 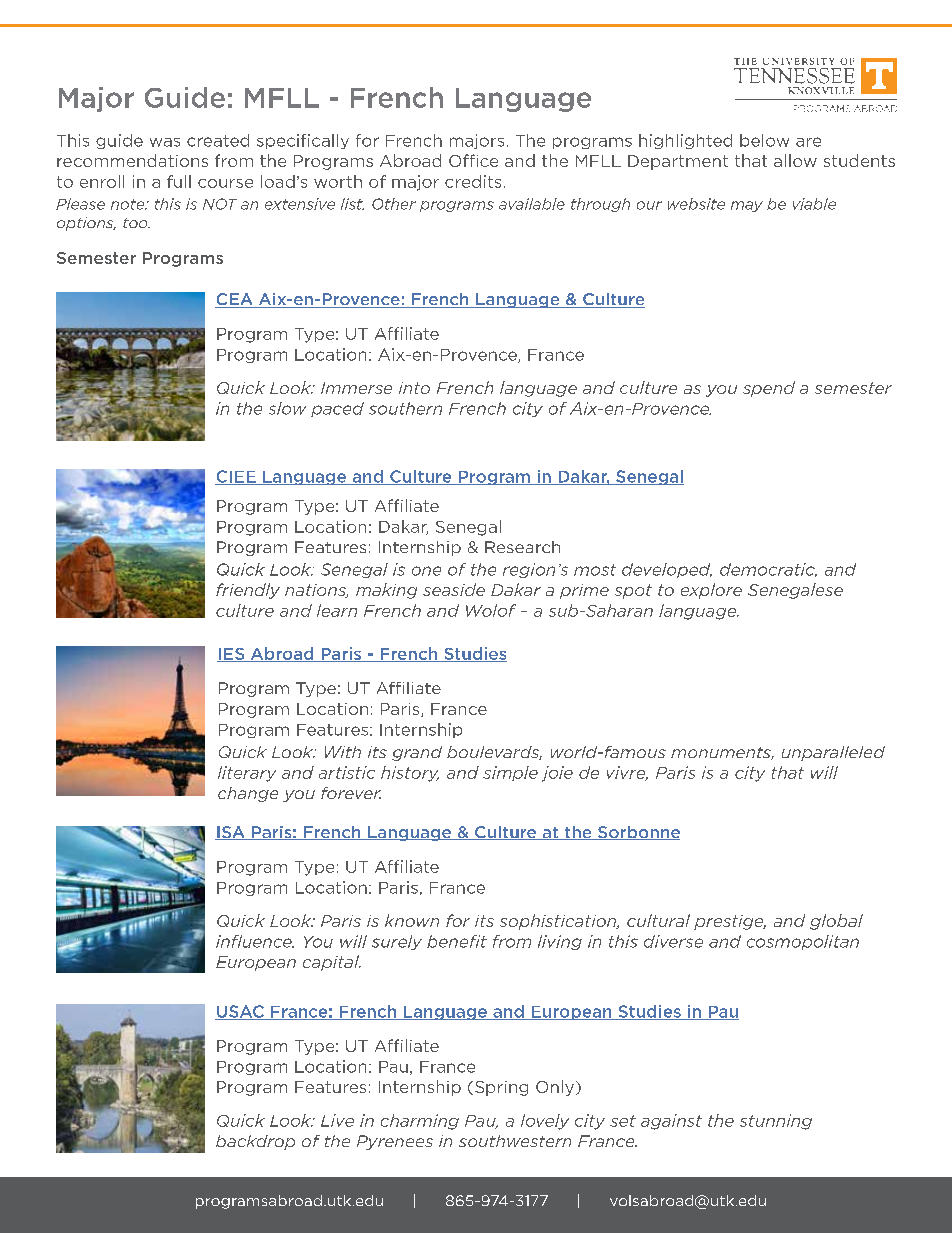 I want to click on Office, so click(x=473, y=160).
